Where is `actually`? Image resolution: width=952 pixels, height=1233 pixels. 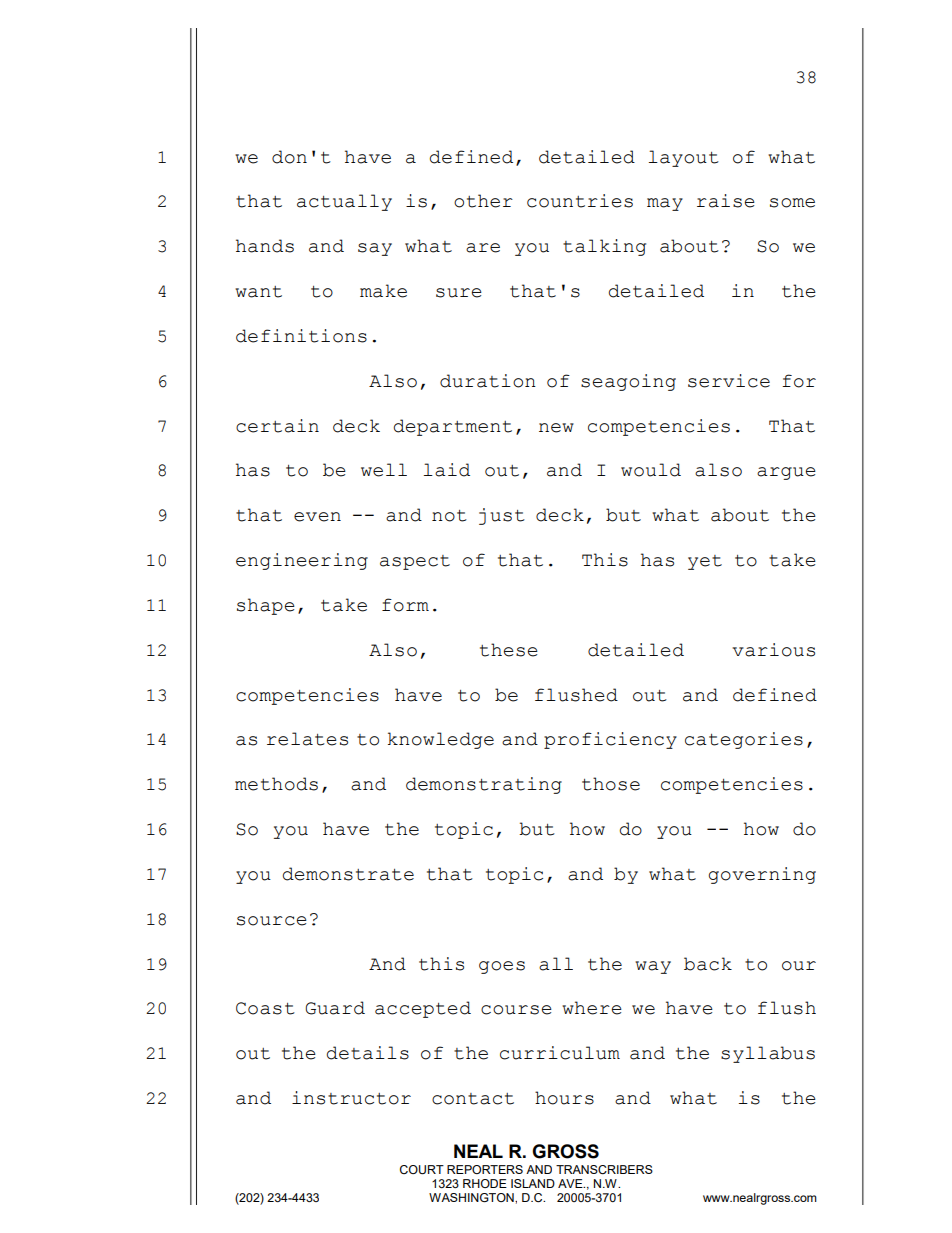 actually is located at coordinates (344, 202).
